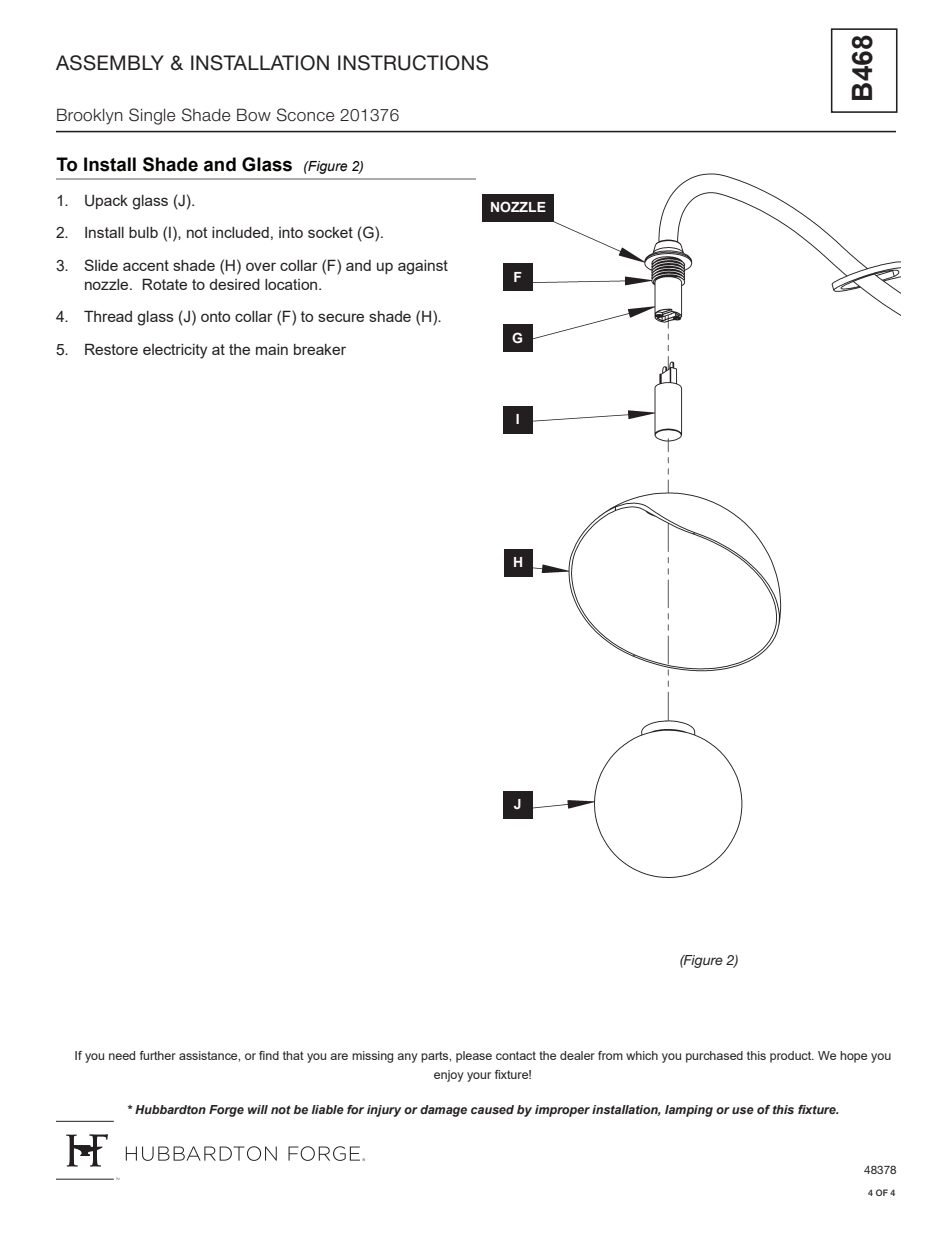 This screenshot has width=952, height=1233. Describe the element at coordinates (158, 1055) in the screenshot. I see `further` at that location.
